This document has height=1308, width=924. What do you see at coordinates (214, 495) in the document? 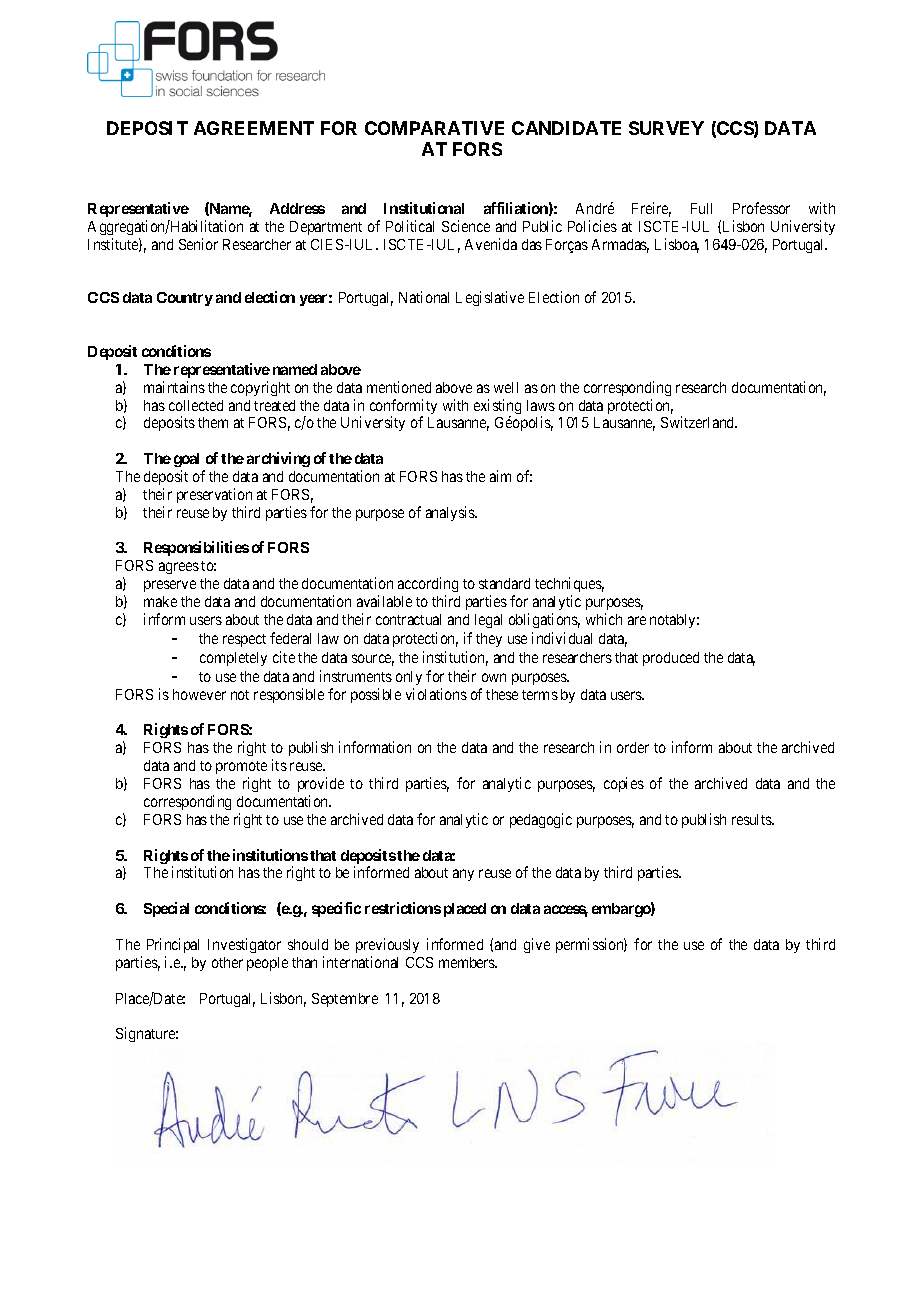
I see `preservation` at bounding box center [214, 495].
